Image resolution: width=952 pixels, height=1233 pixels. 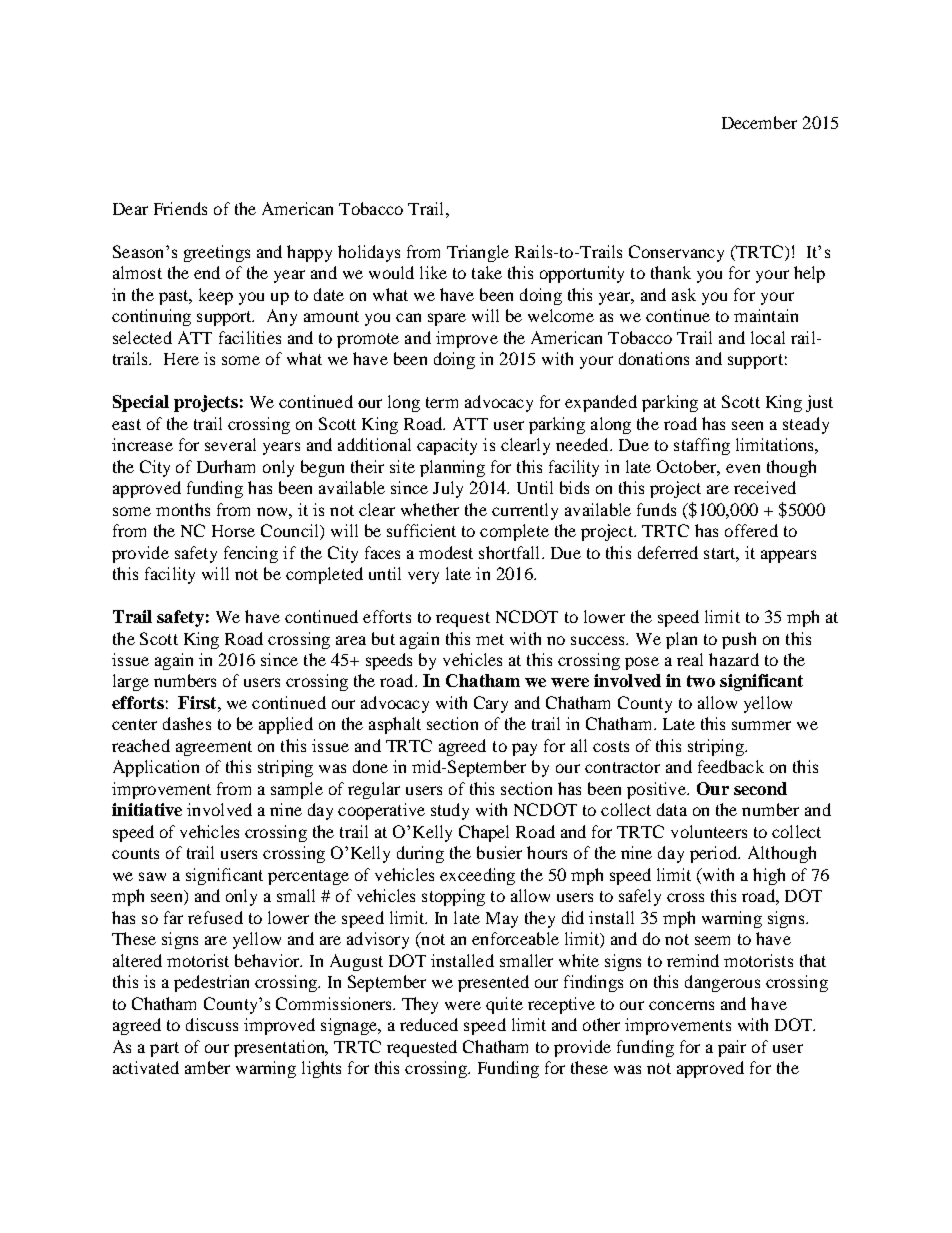 What do you see at coordinates (423, 577) in the document?
I see `very` at bounding box center [423, 577].
